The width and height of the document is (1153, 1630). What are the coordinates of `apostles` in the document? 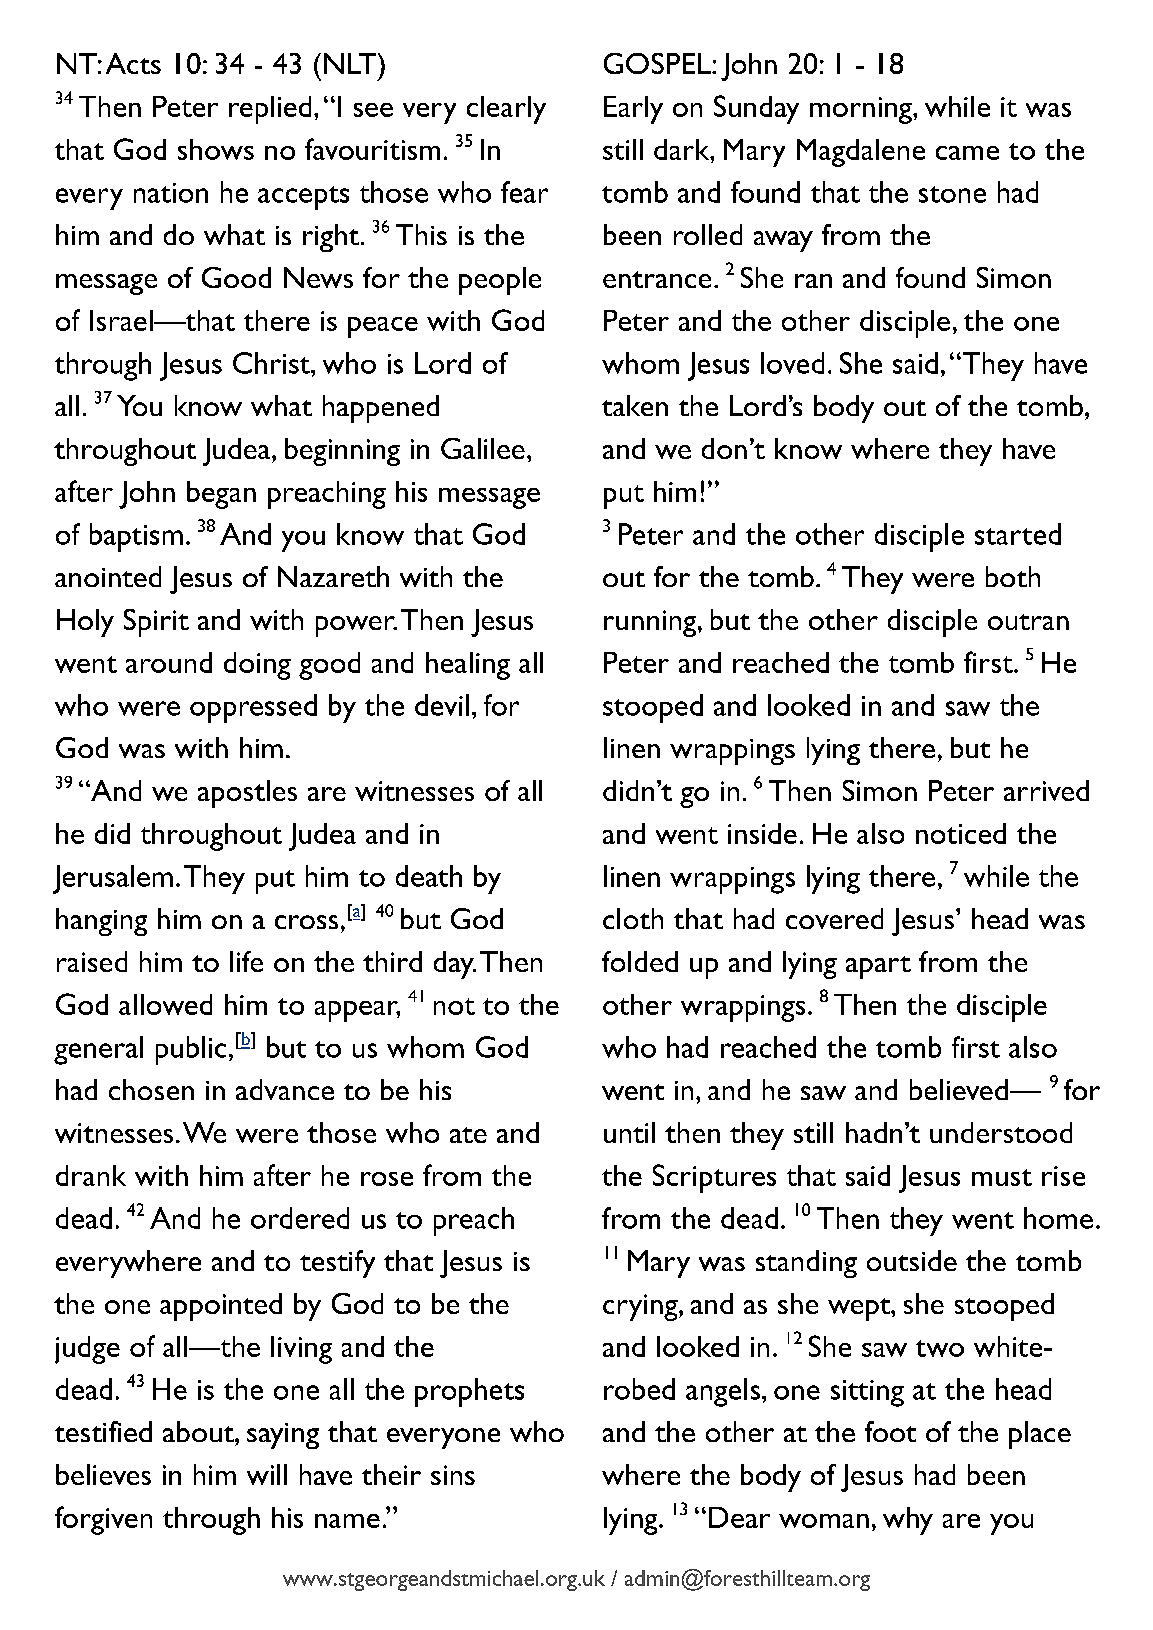 It's located at (247, 794).
